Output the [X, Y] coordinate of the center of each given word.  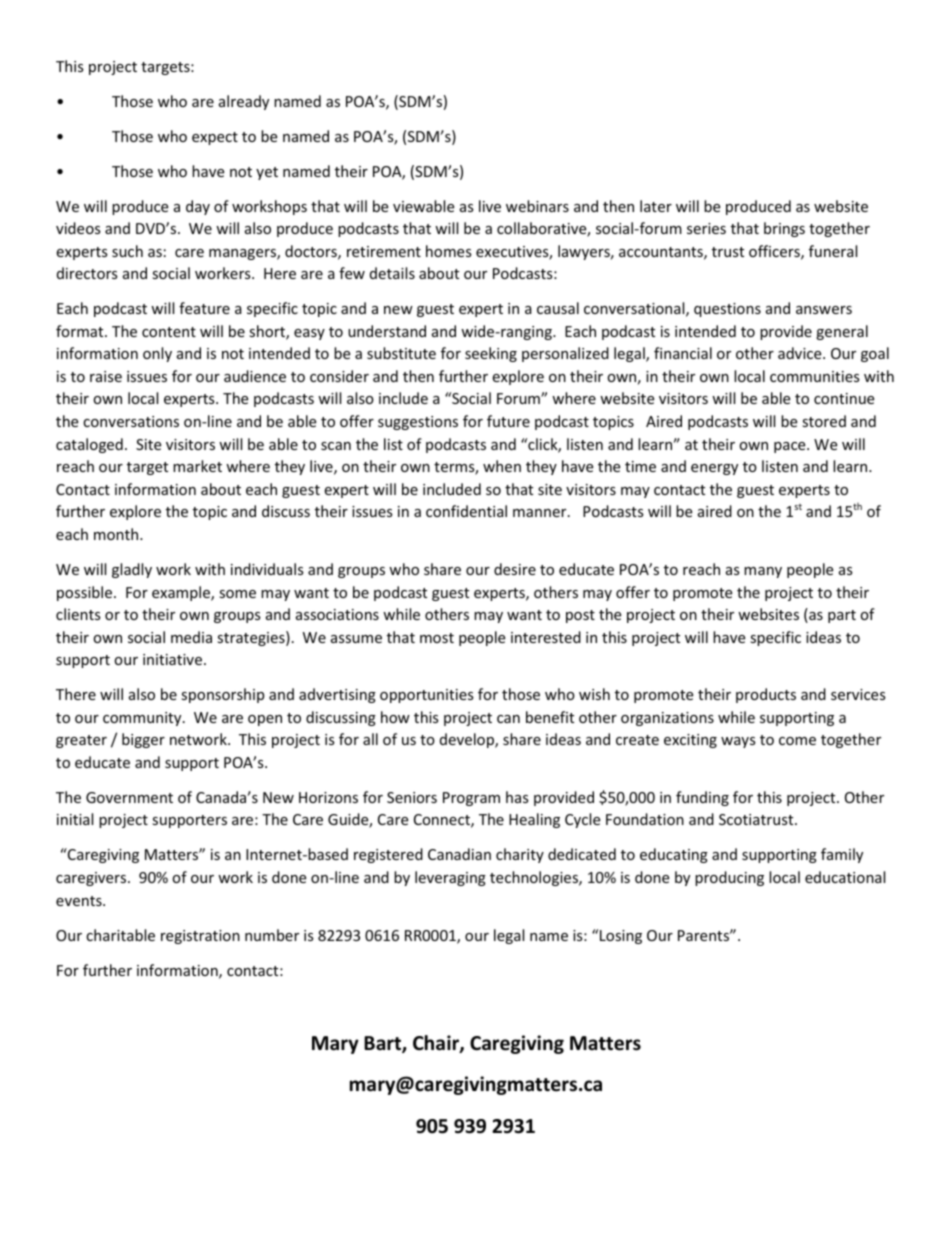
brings [784, 229]
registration [200, 937]
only [157, 354]
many [763, 572]
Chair [437, 1044]
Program [471, 799]
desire [515, 569]
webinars [537, 206]
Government [129, 797]
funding [702, 798]
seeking [491, 354]
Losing [621, 937]
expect [215, 138]
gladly [132, 570]
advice [801, 353]
